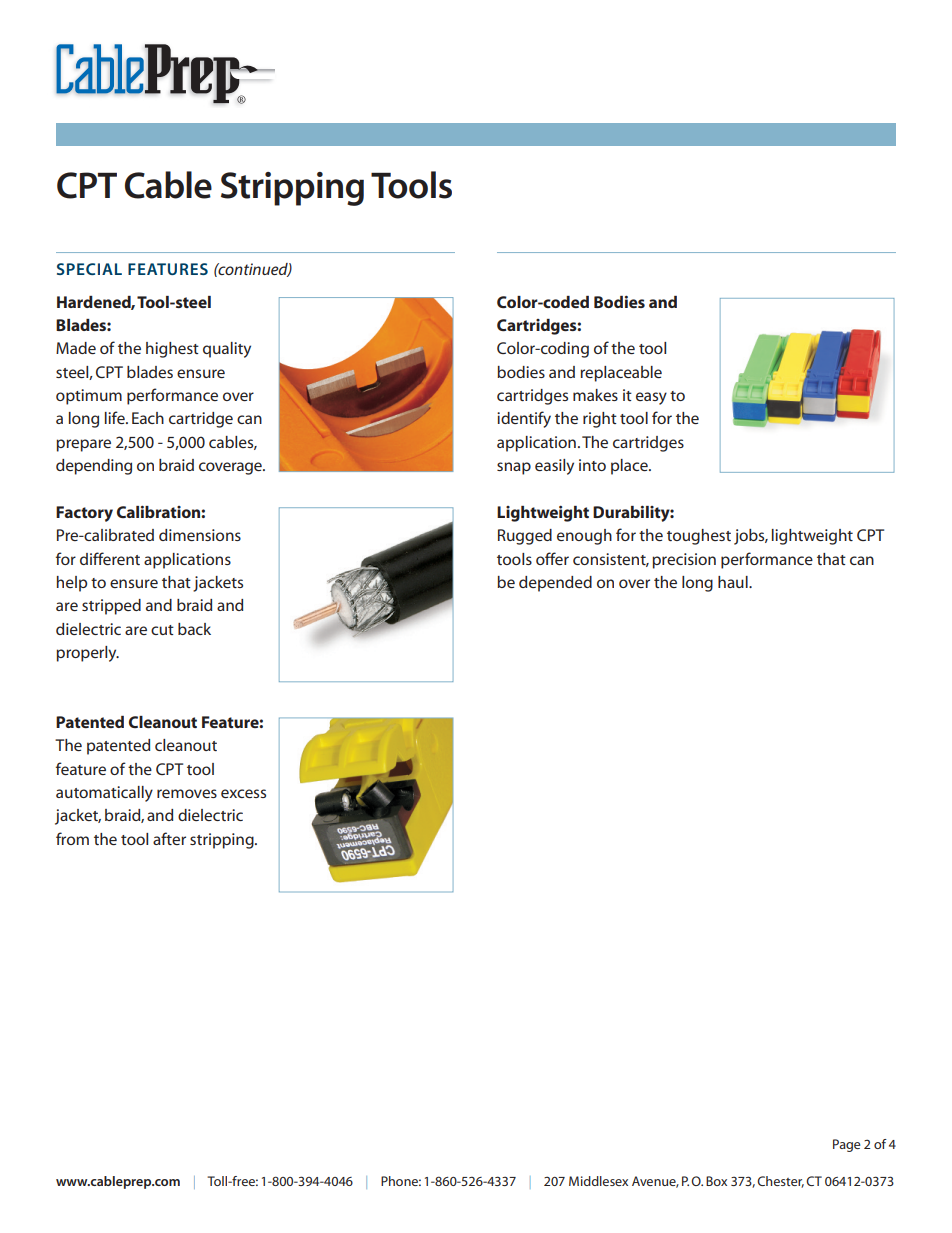 Image resolution: width=952 pixels, height=1233 pixels. I want to click on removes, so click(187, 793).
